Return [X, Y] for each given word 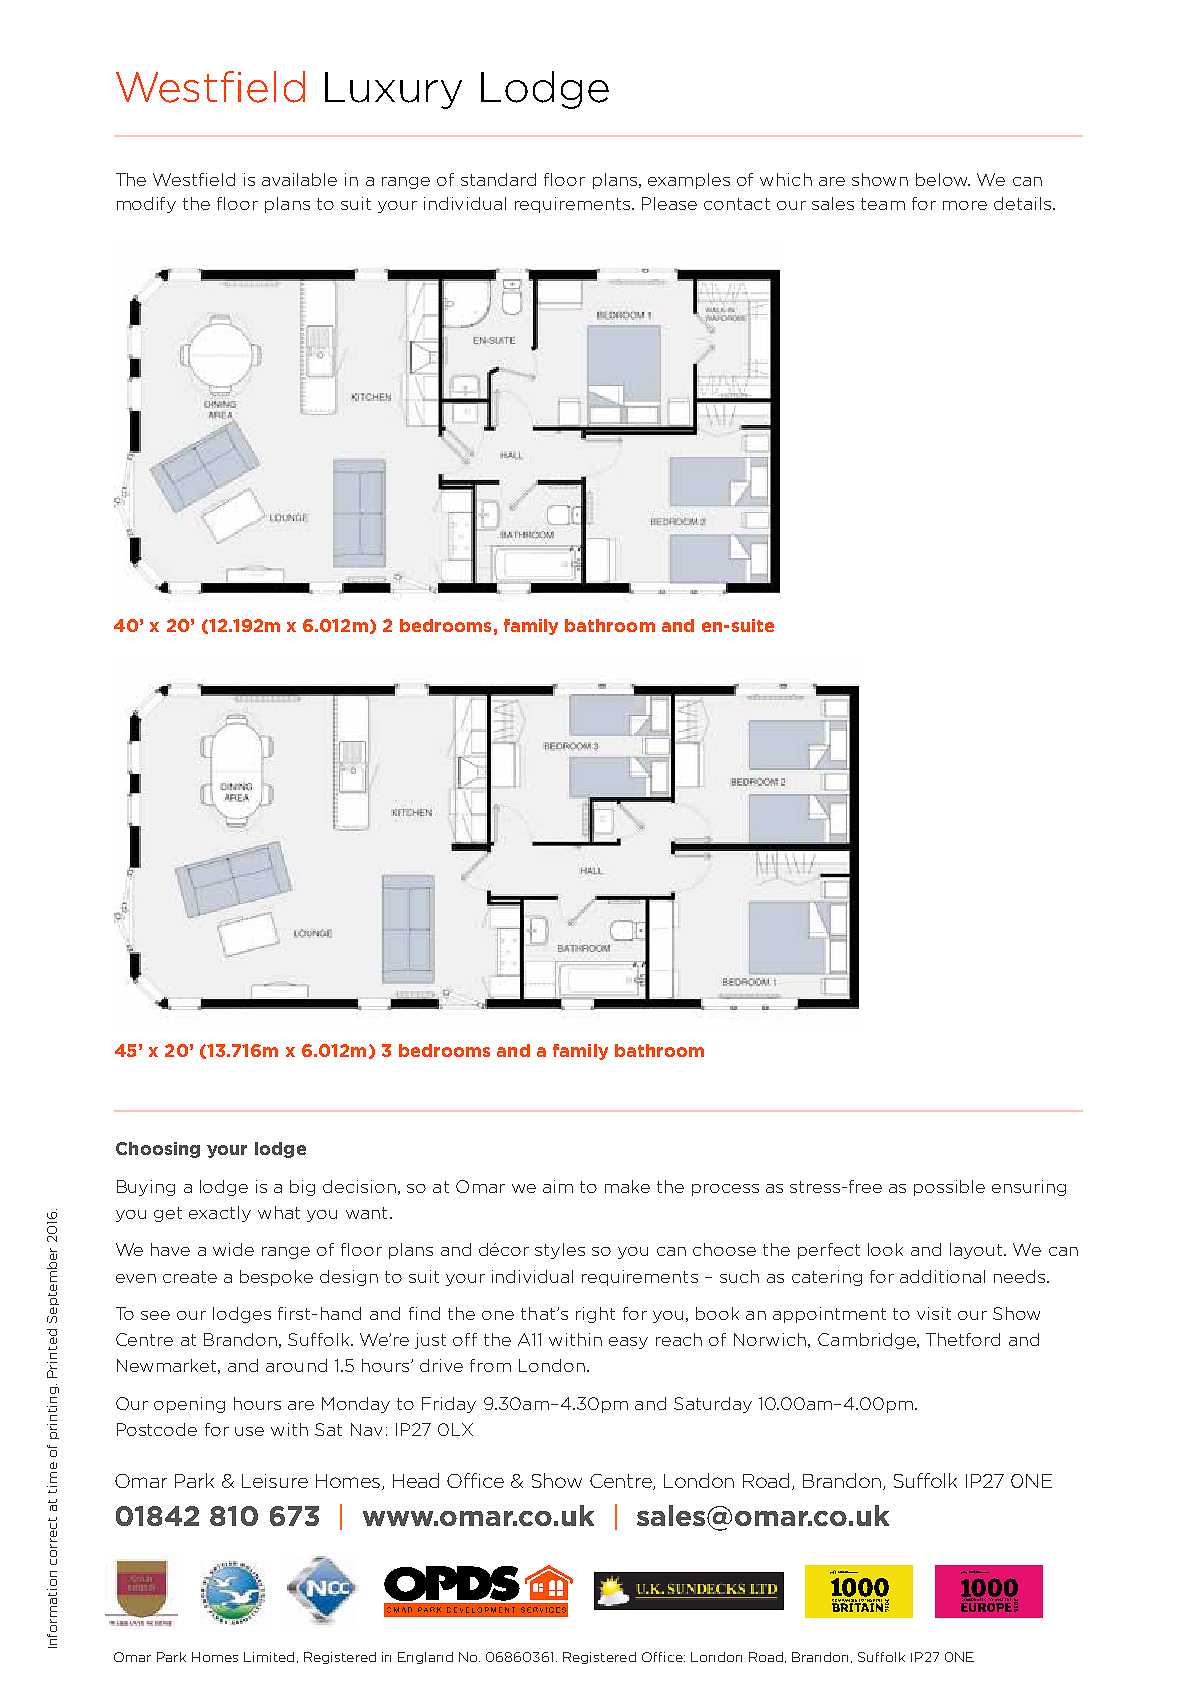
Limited [269, 1657]
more [965, 205]
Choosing [158, 1150]
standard [498, 179]
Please [669, 203]
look [885, 1249]
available [299, 179]
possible [949, 1188]
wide [233, 1249]
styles [560, 1251]
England [425, 1658]
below [943, 179]
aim [558, 1186]
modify [146, 205]
